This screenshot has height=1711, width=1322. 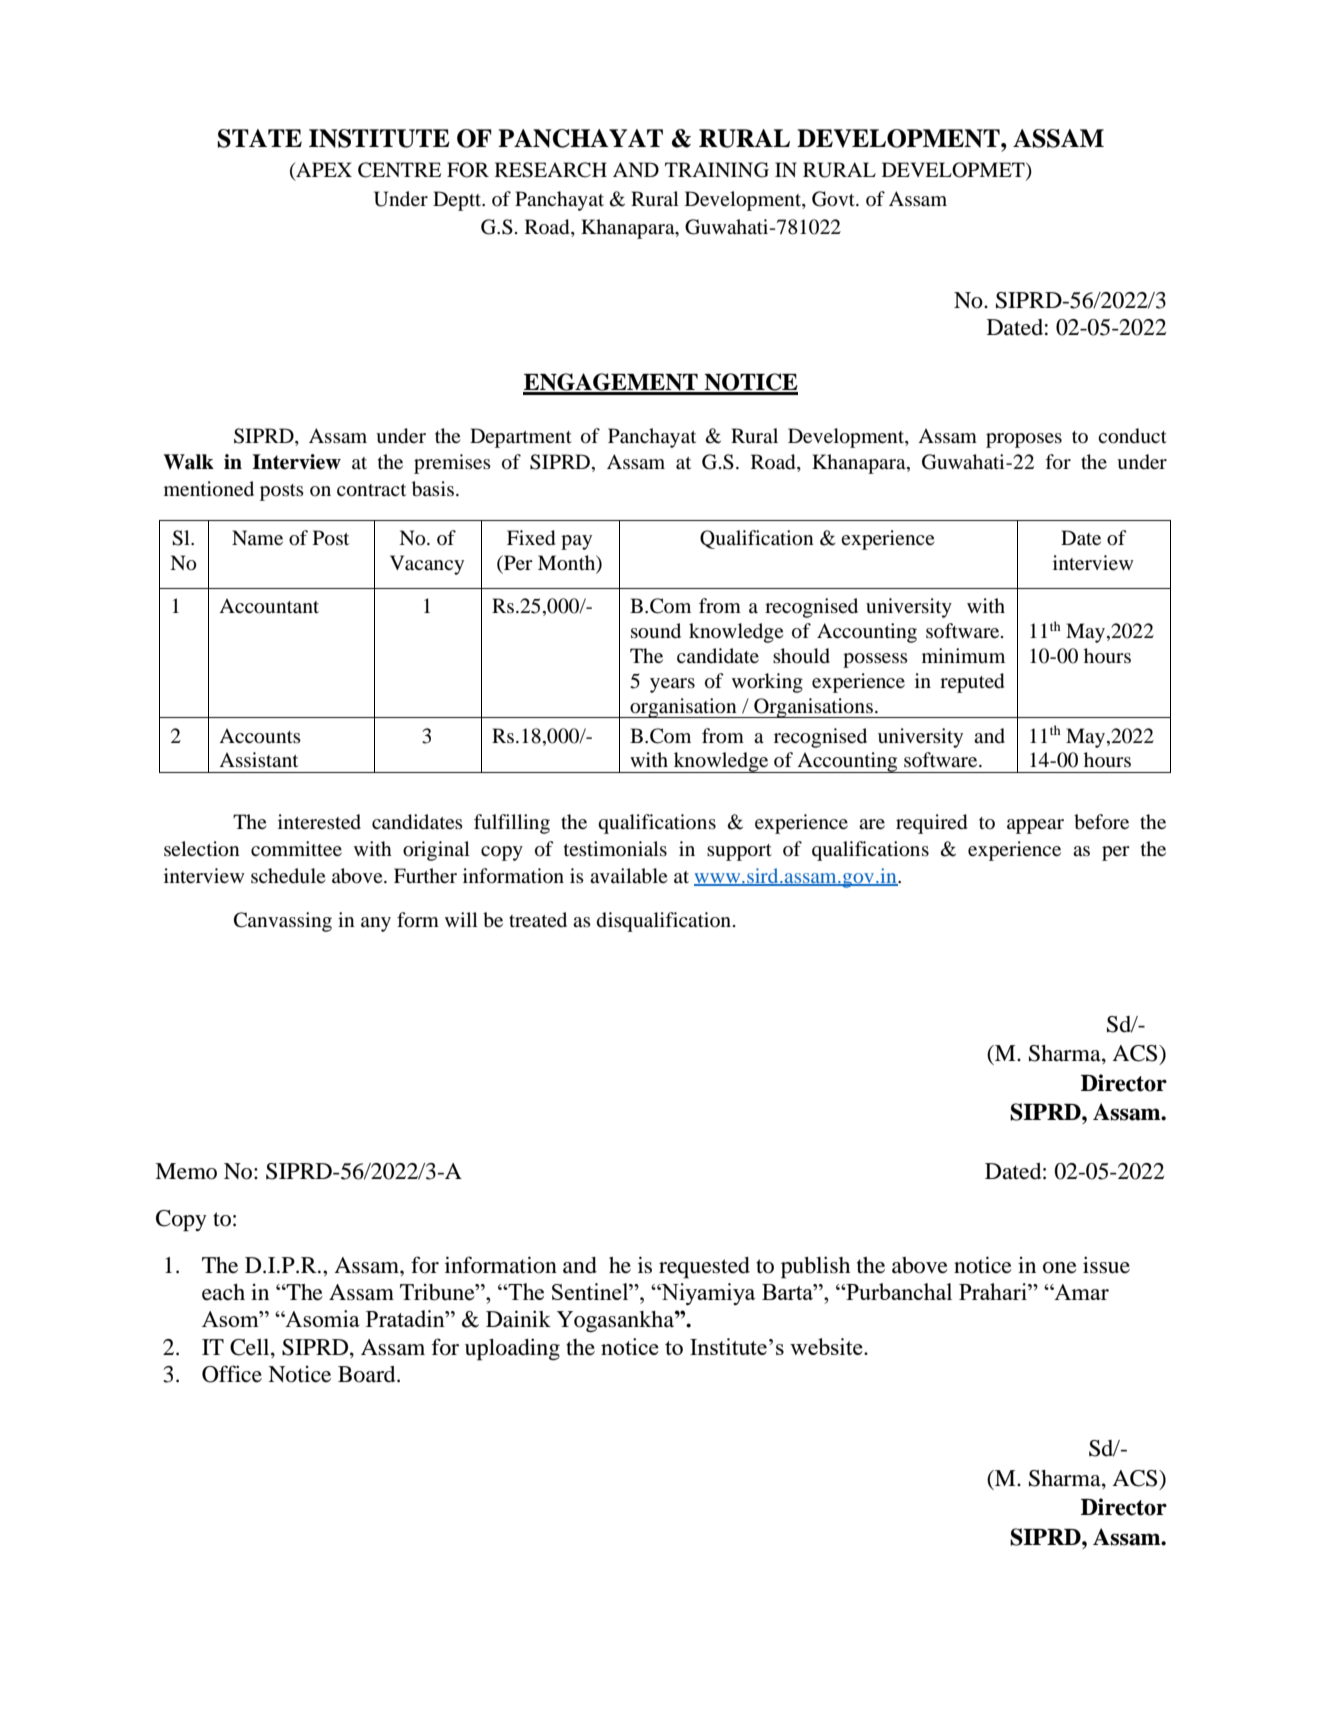 What do you see at coordinates (1035, 826) in the screenshot?
I see `appear` at bounding box center [1035, 826].
